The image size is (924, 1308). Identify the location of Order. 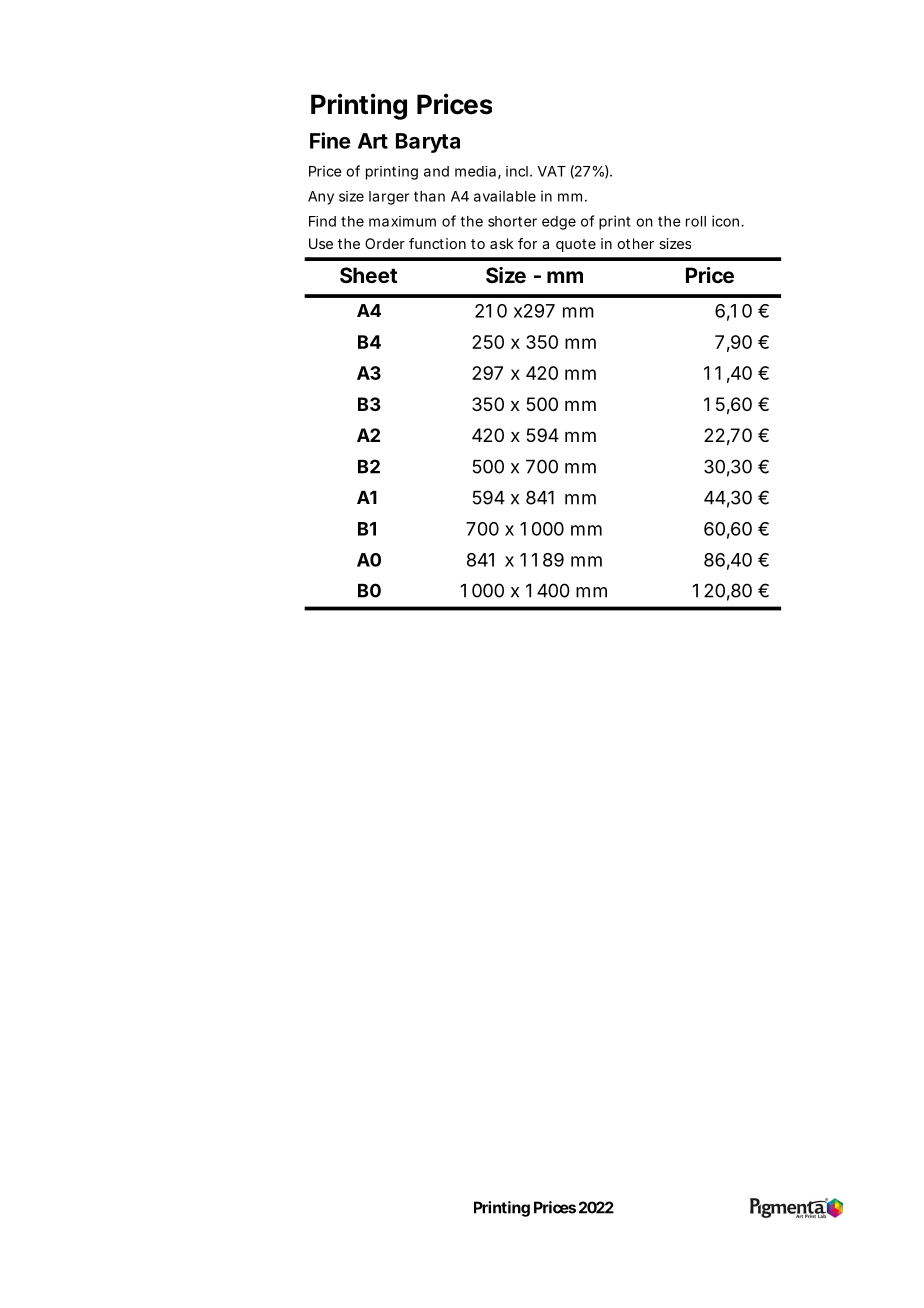
(385, 243).
